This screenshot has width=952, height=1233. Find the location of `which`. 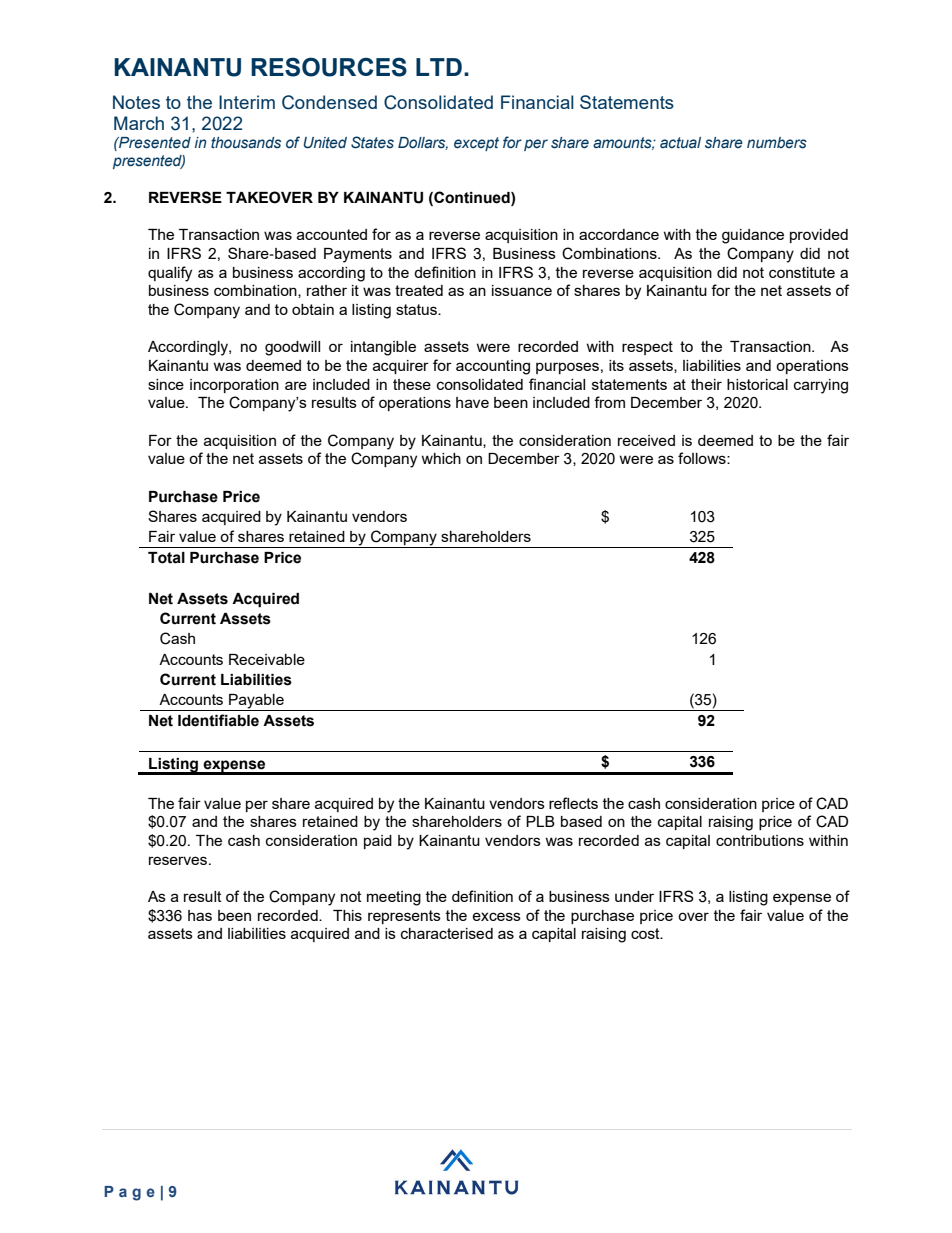

which is located at coordinates (441, 458).
